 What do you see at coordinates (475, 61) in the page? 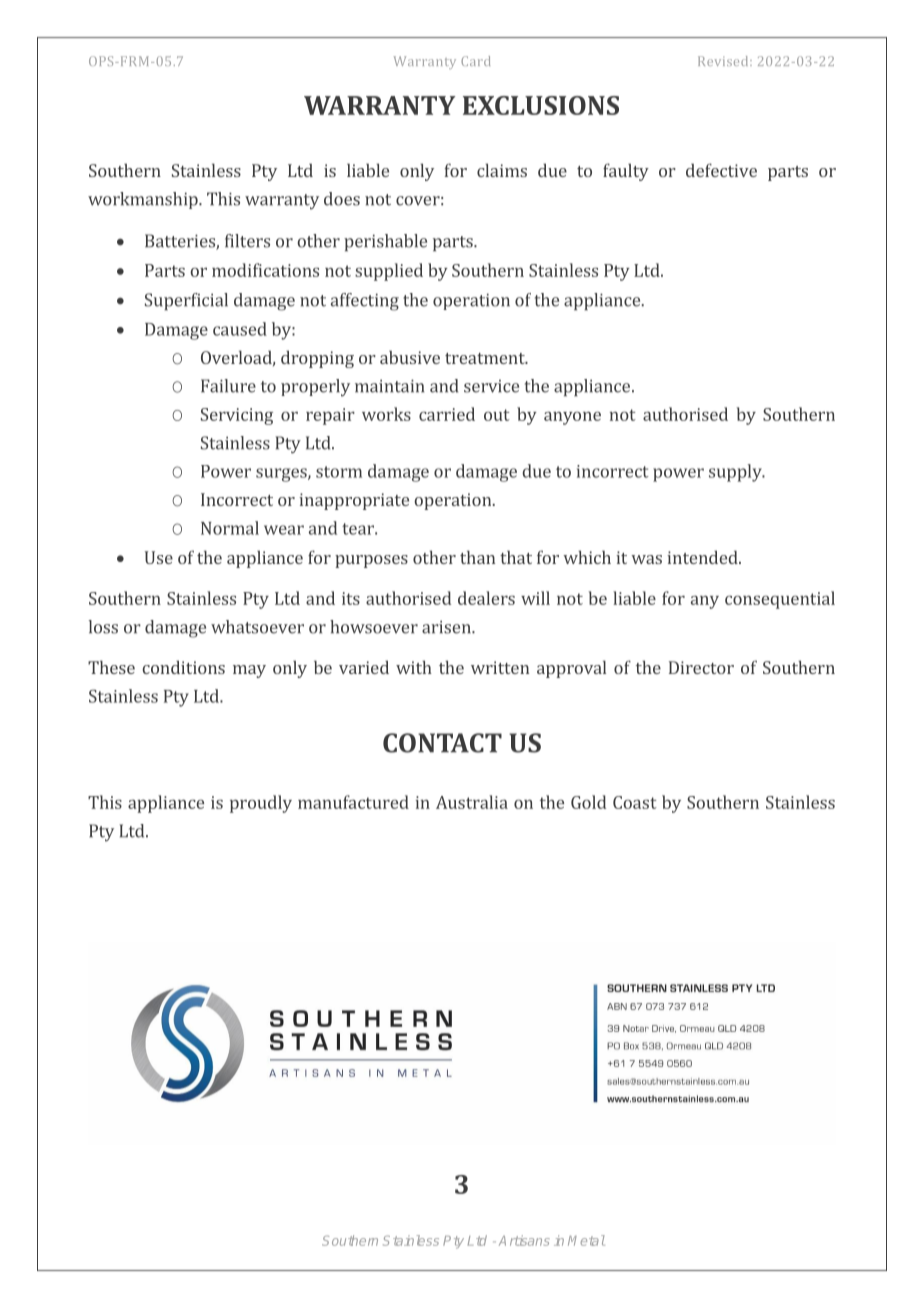
I see `Card` at bounding box center [475, 61].
